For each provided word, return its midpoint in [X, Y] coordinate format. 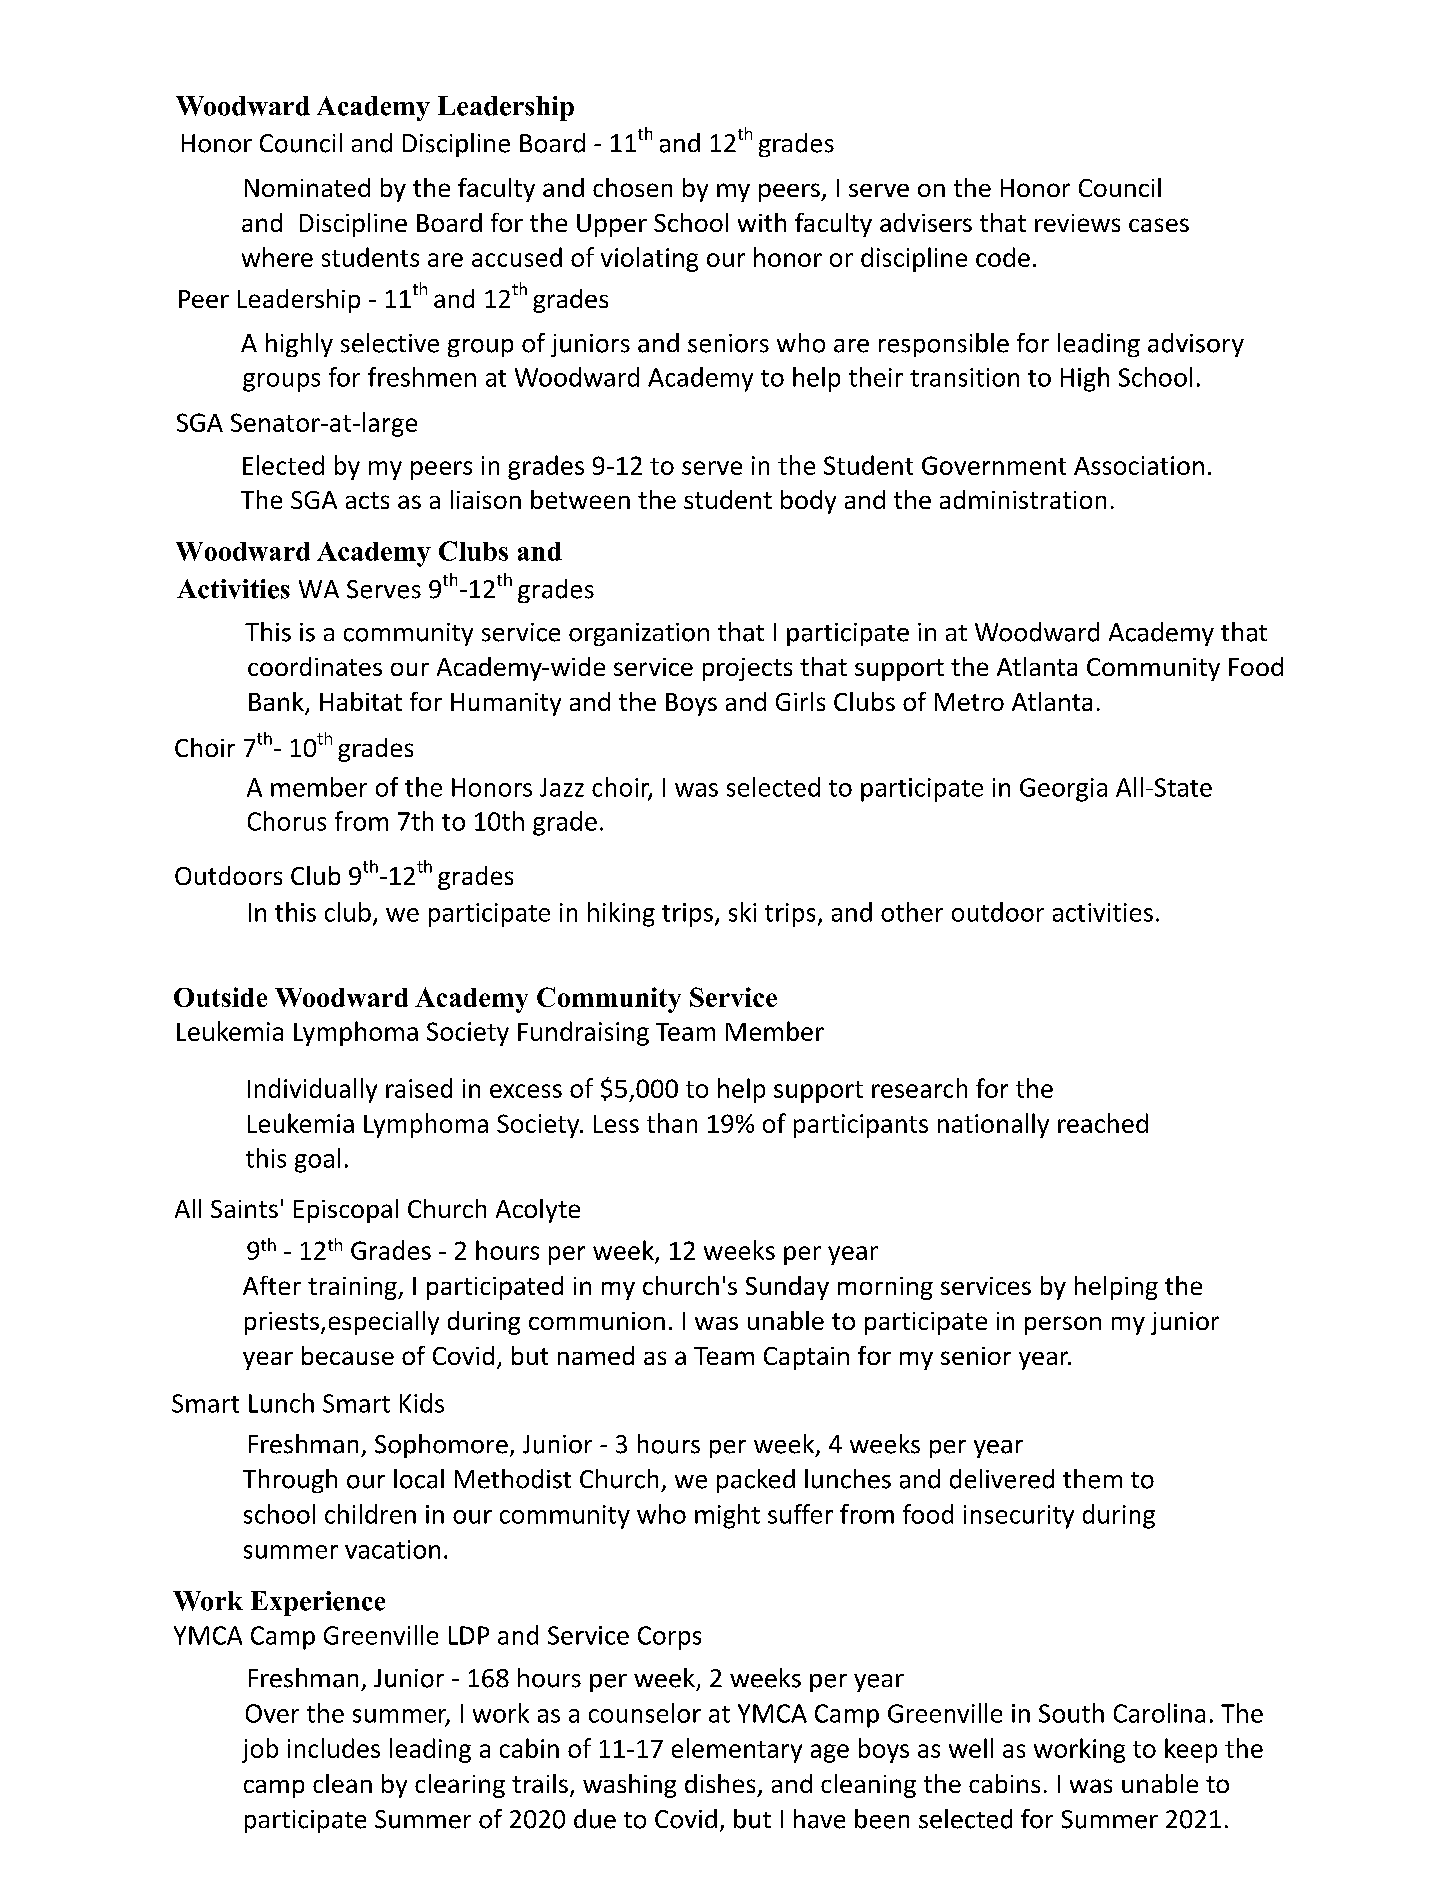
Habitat [361, 701]
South [1071, 1713]
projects [747, 669]
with [762, 222]
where [277, 257]
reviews [1077, 223]
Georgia [1063, 790]
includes [334, 1748]
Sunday [787, 1288]
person [1063, 1325]
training [353, 1288]
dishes [720, 1783]
